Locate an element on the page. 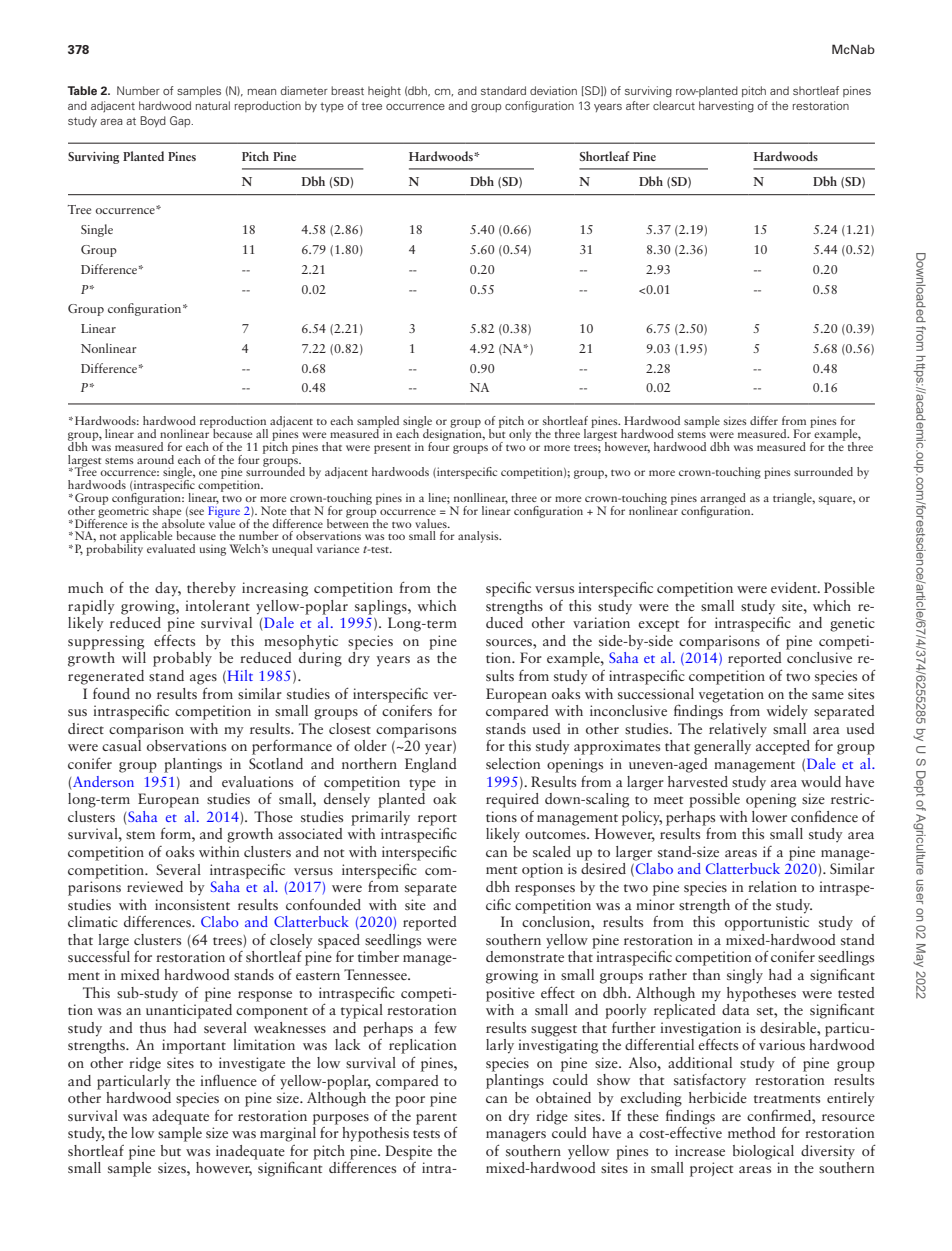 The image size is (952, 1251). analysis is located at coordinates (479, 537).
